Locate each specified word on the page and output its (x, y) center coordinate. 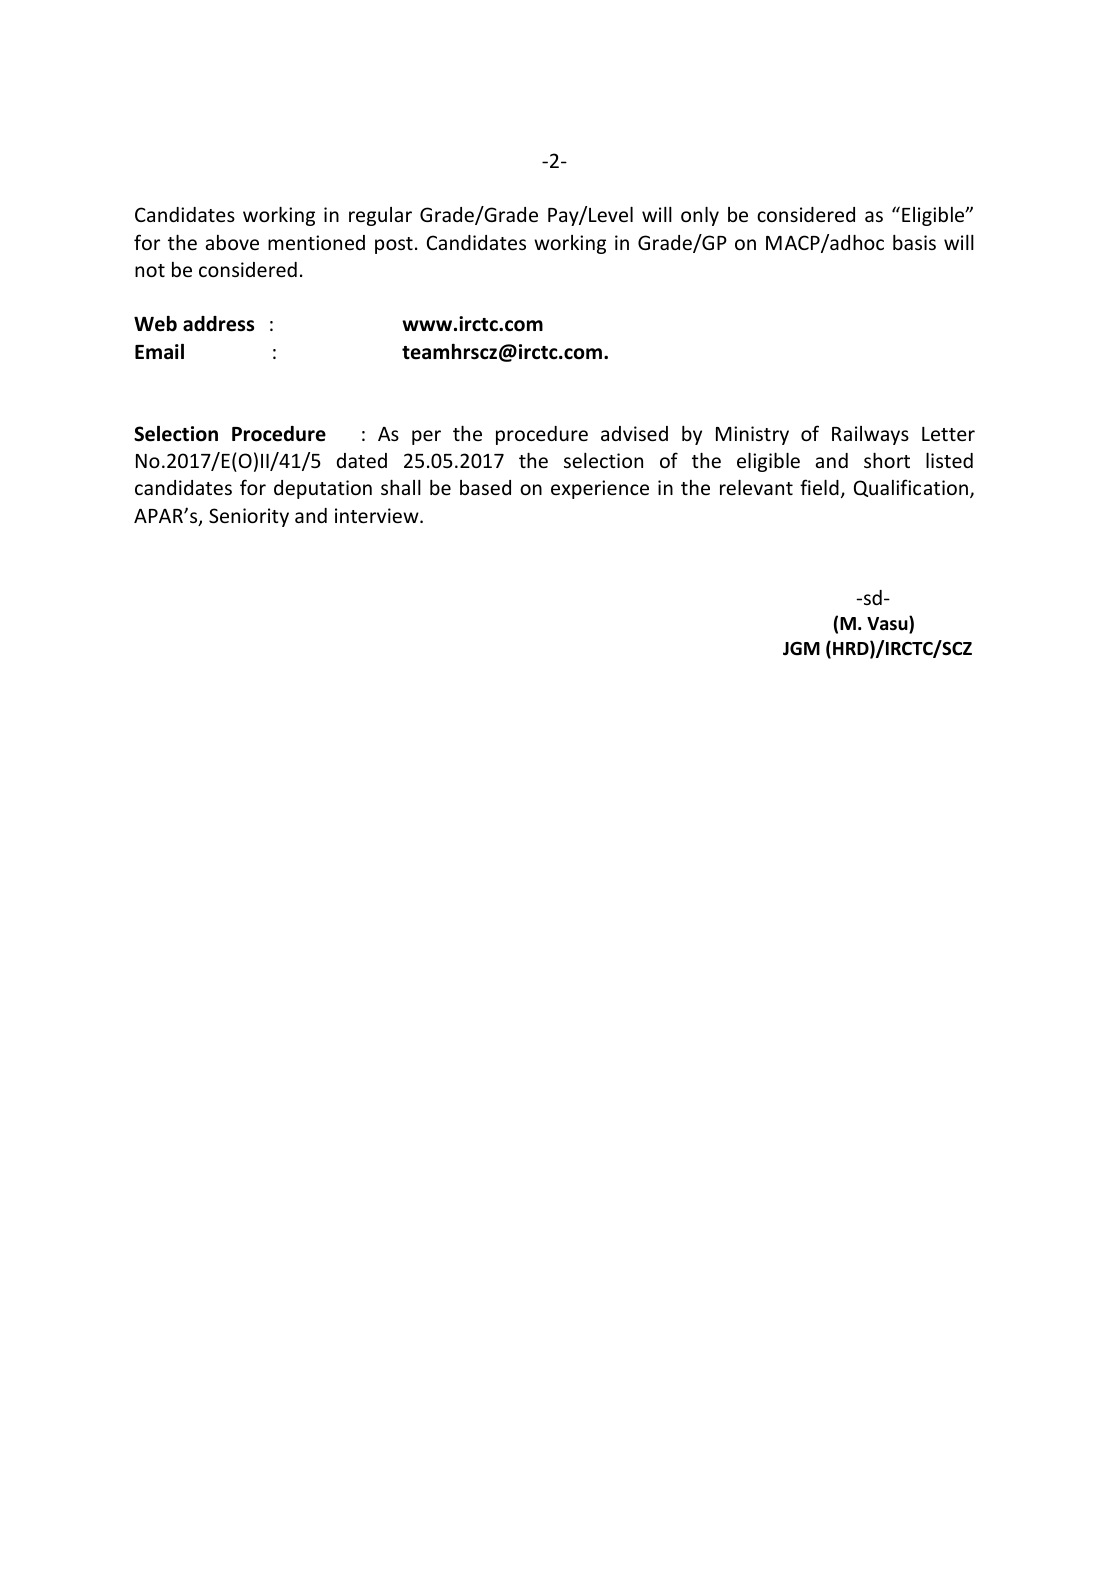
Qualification (911, 488)
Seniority (249, 517)
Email (159, 351)
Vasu (888, 624)
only (700, 216)
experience (600, 489)
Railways (870, 435)
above (232, 242)
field (819, 487)
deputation (323, 489)
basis (914, 242)
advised (634, 433)
